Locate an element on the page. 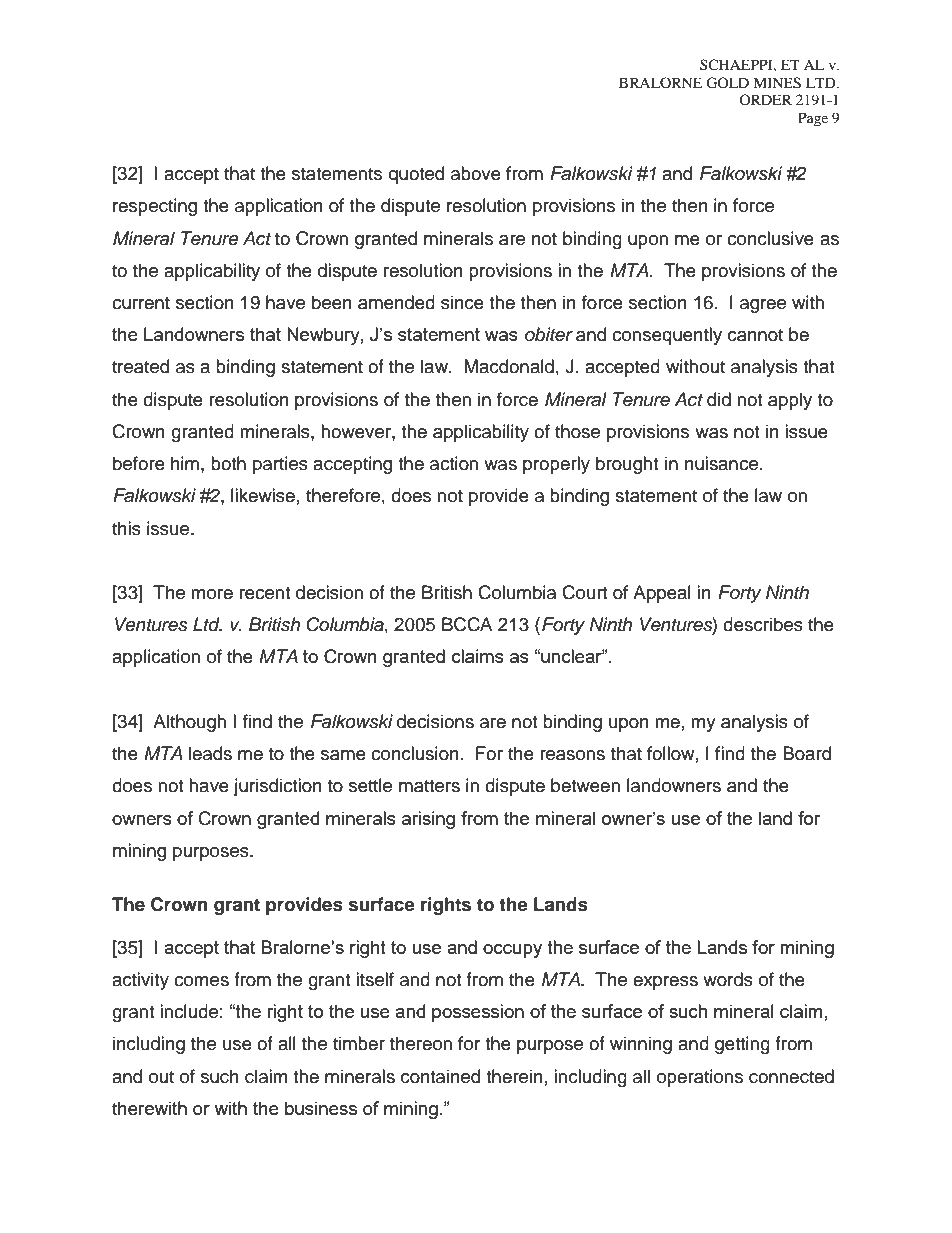 The width and height of the image is (952, 1233). more is located at coordinates (212, 594).
